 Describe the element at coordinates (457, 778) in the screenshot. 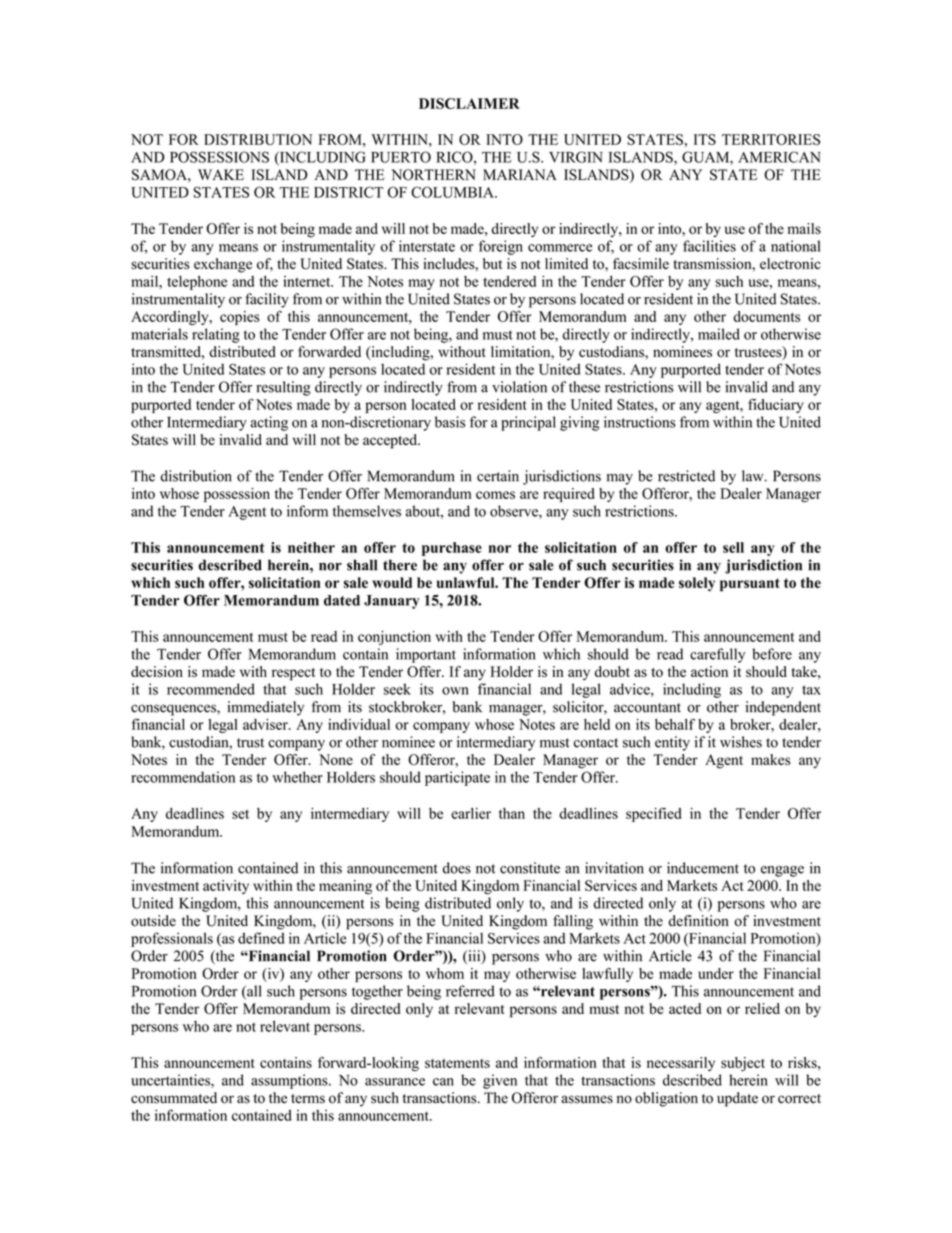

I see `participate` at that location.
